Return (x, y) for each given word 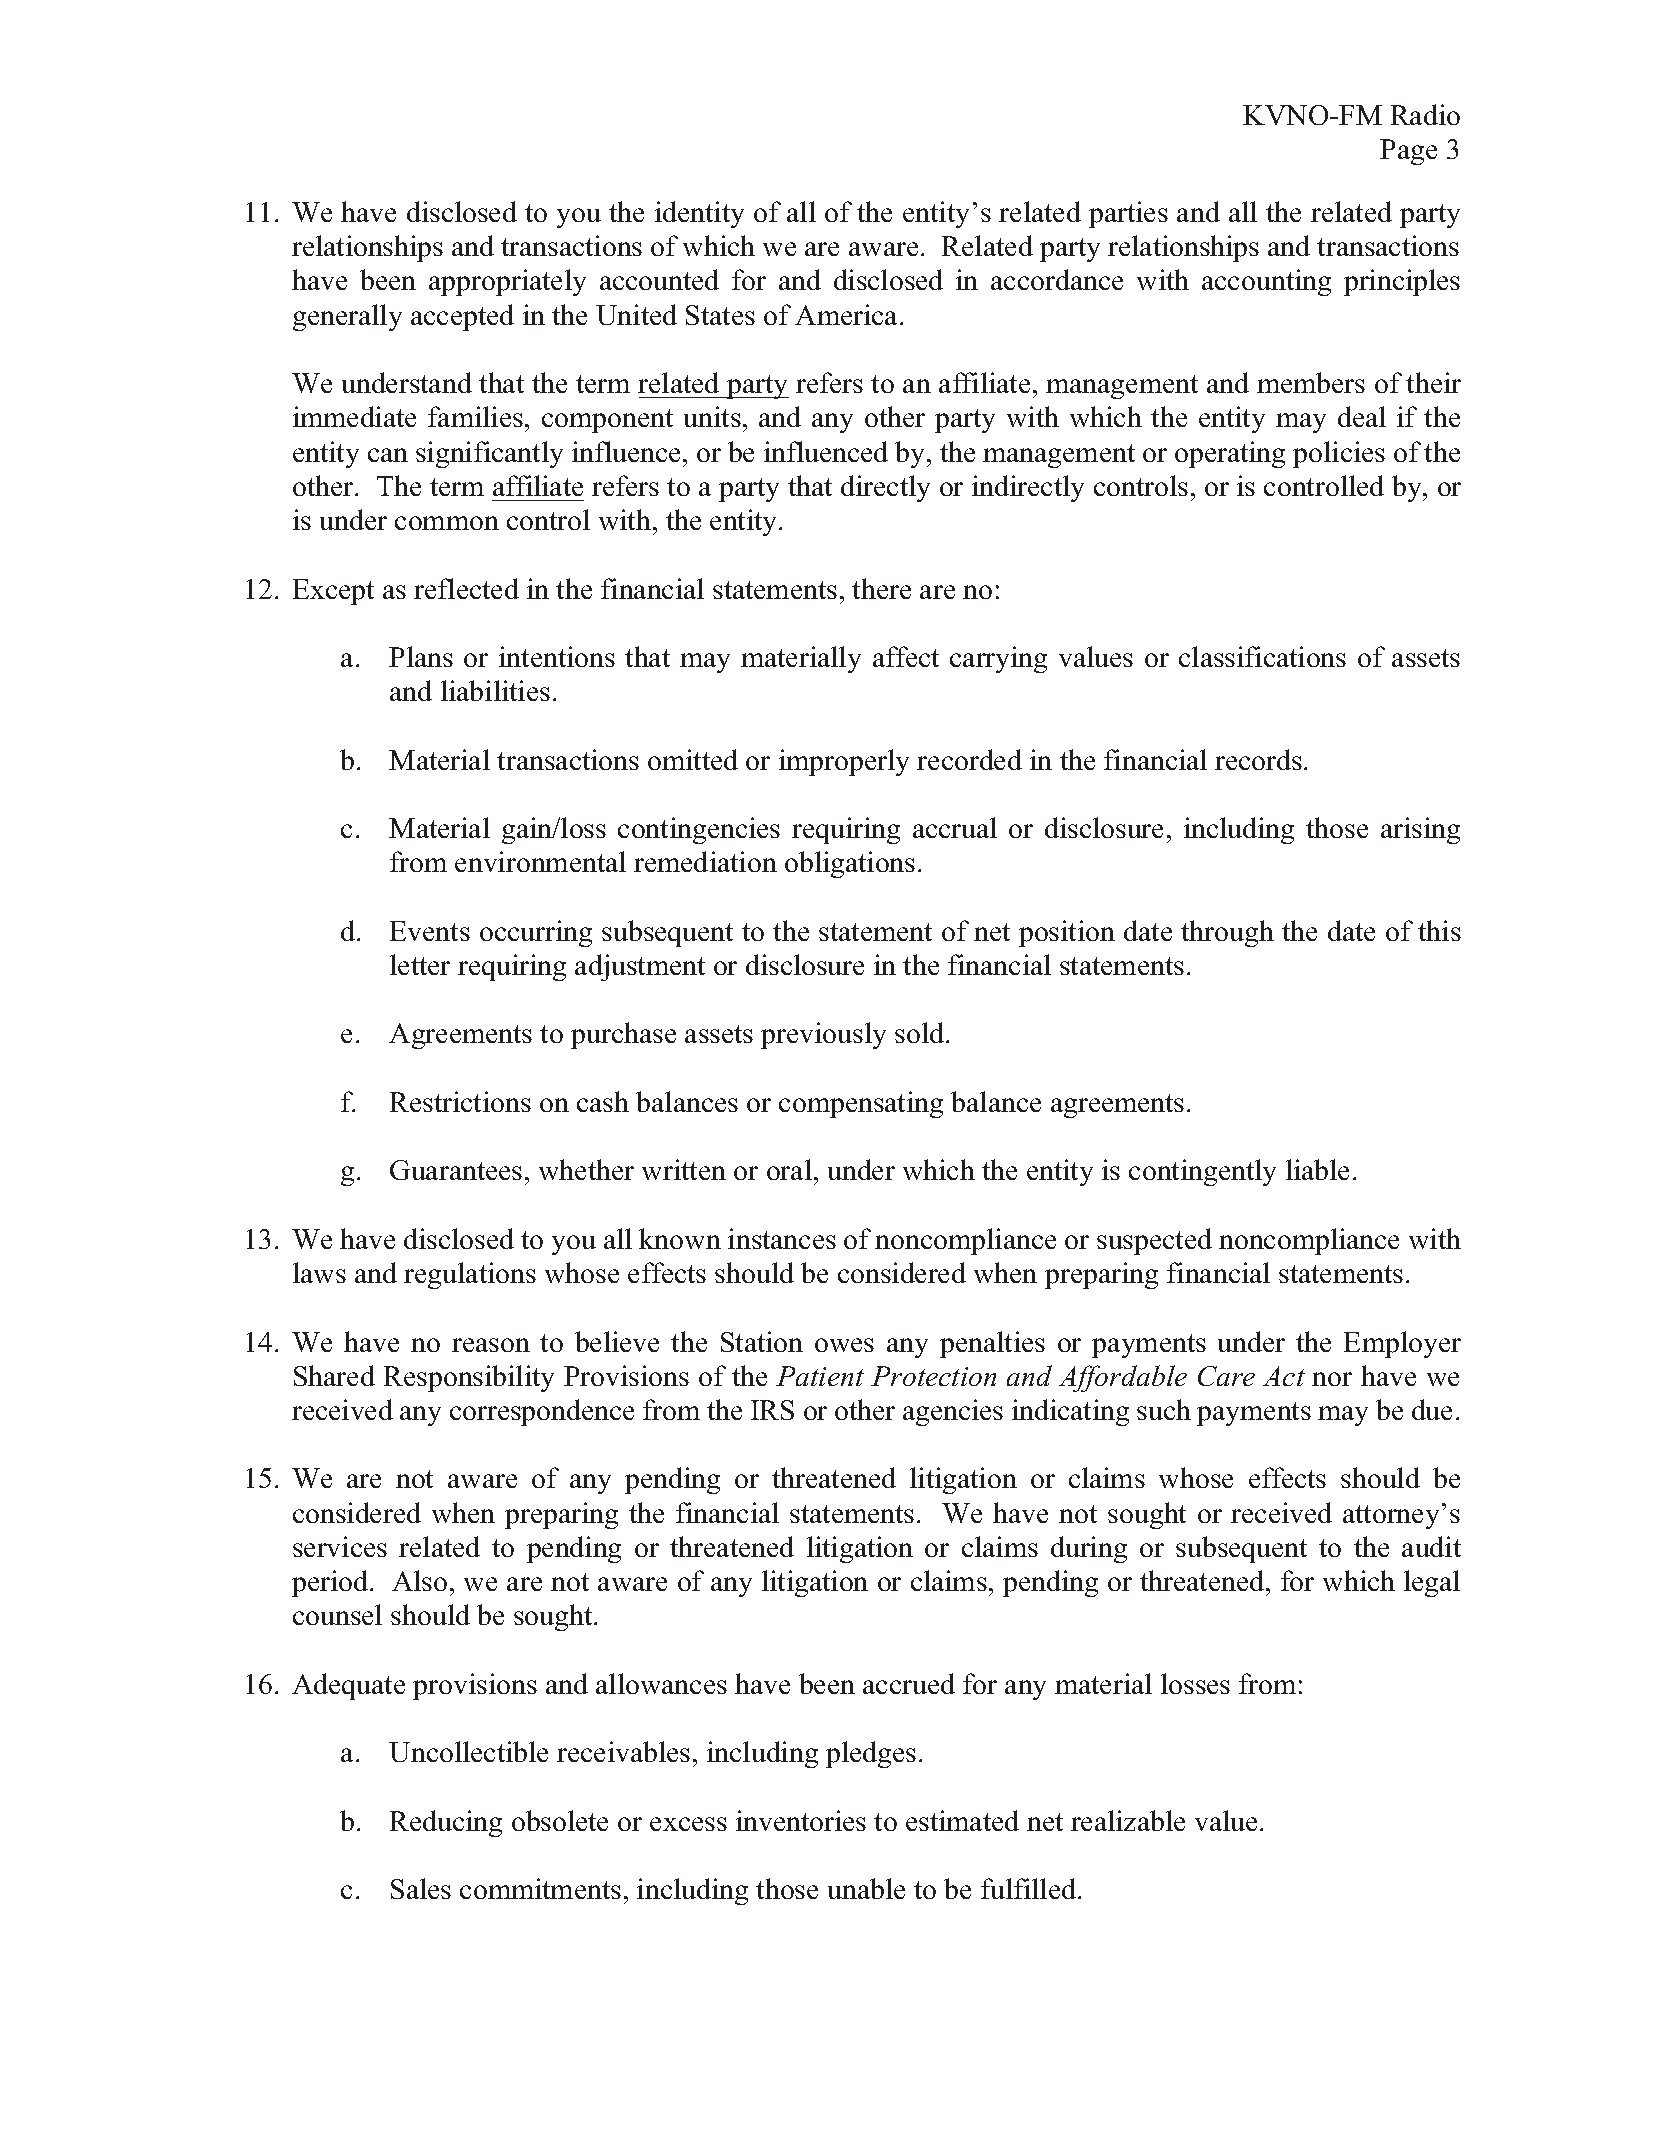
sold (921, 1032)
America (848, 314)
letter (420, 964)
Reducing (446, 1823)
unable (866, 1888)
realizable (1128, 1820)
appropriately (507, 282)
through (1227, 933)
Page (1408, 152)
